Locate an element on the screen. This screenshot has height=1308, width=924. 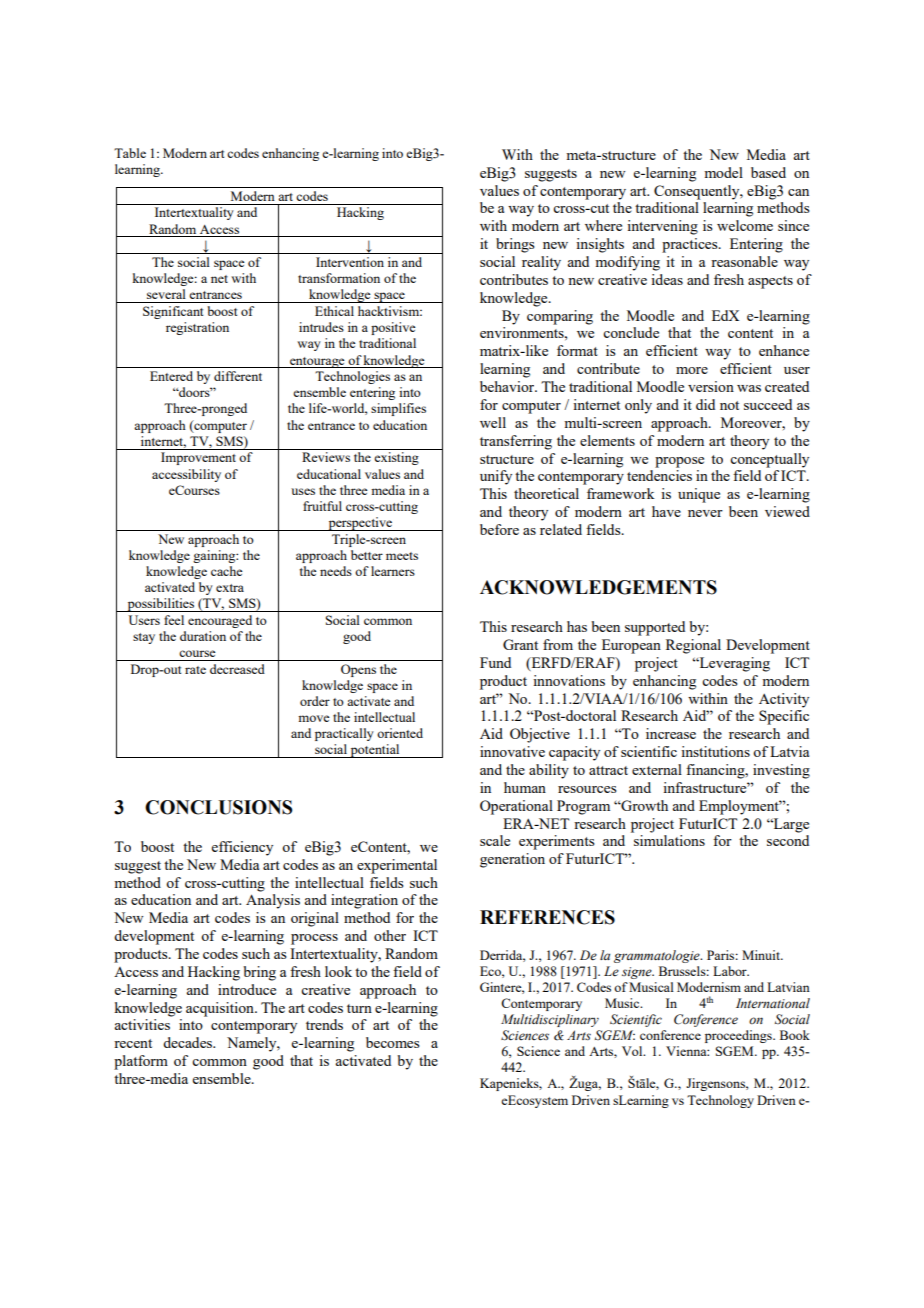
reality is located at coordinates (541, 263).
